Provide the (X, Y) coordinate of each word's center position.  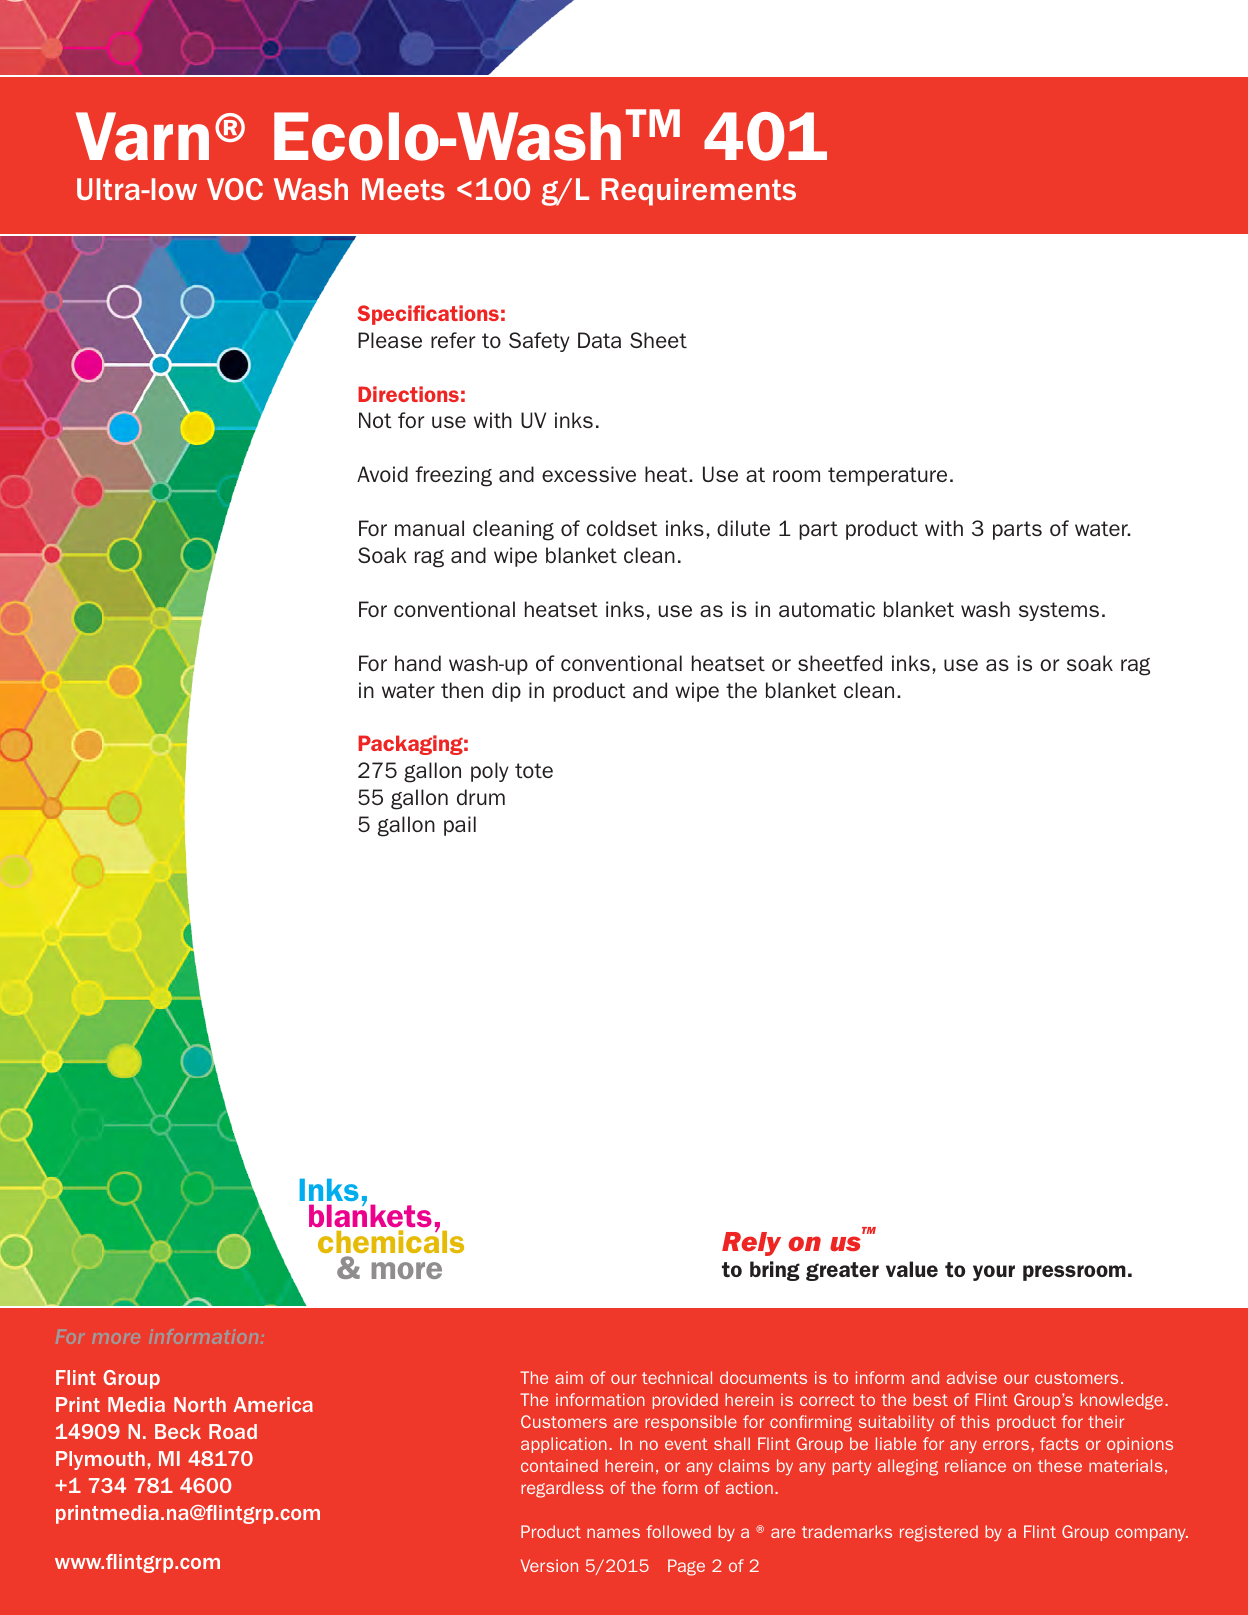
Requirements (698, 192)
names (613, 1533)
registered (939, 1533)
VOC (235, 189)
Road (233, 1431)
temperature (887, 476)
